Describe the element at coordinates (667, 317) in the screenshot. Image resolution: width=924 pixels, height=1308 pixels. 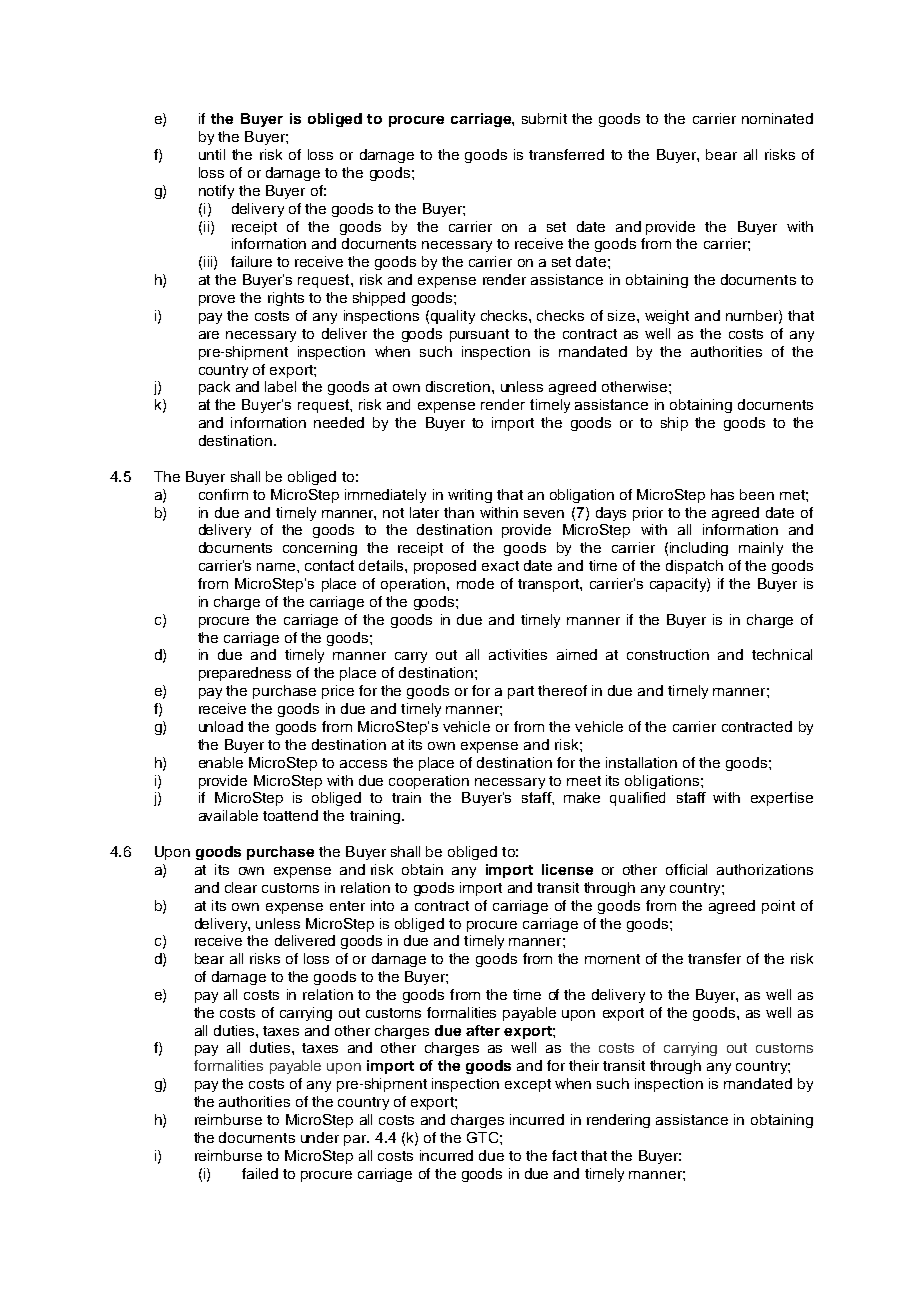
I see `weight` at that location.
